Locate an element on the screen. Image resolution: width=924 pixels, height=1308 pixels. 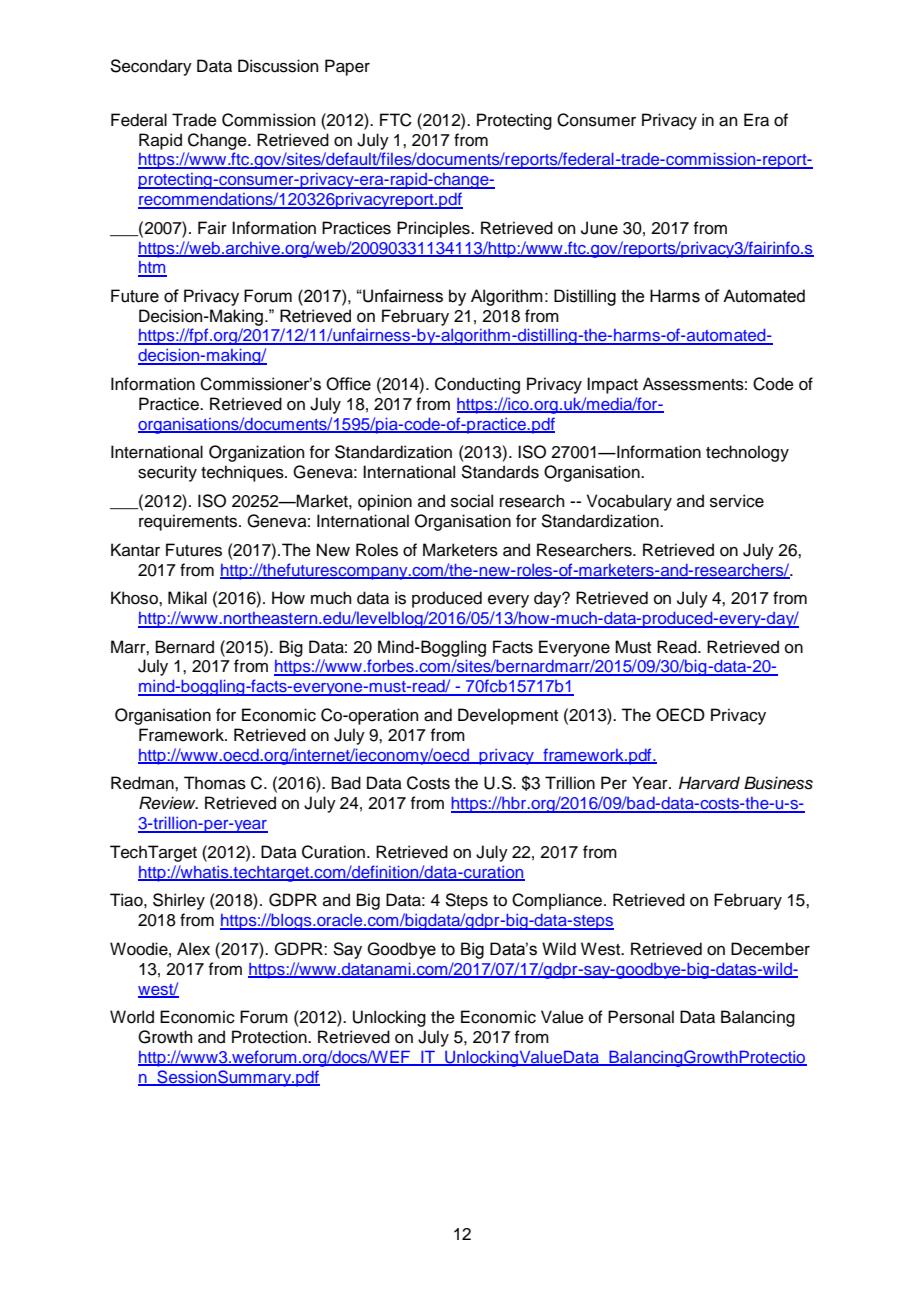
June is located at coordinates (599, 228).
